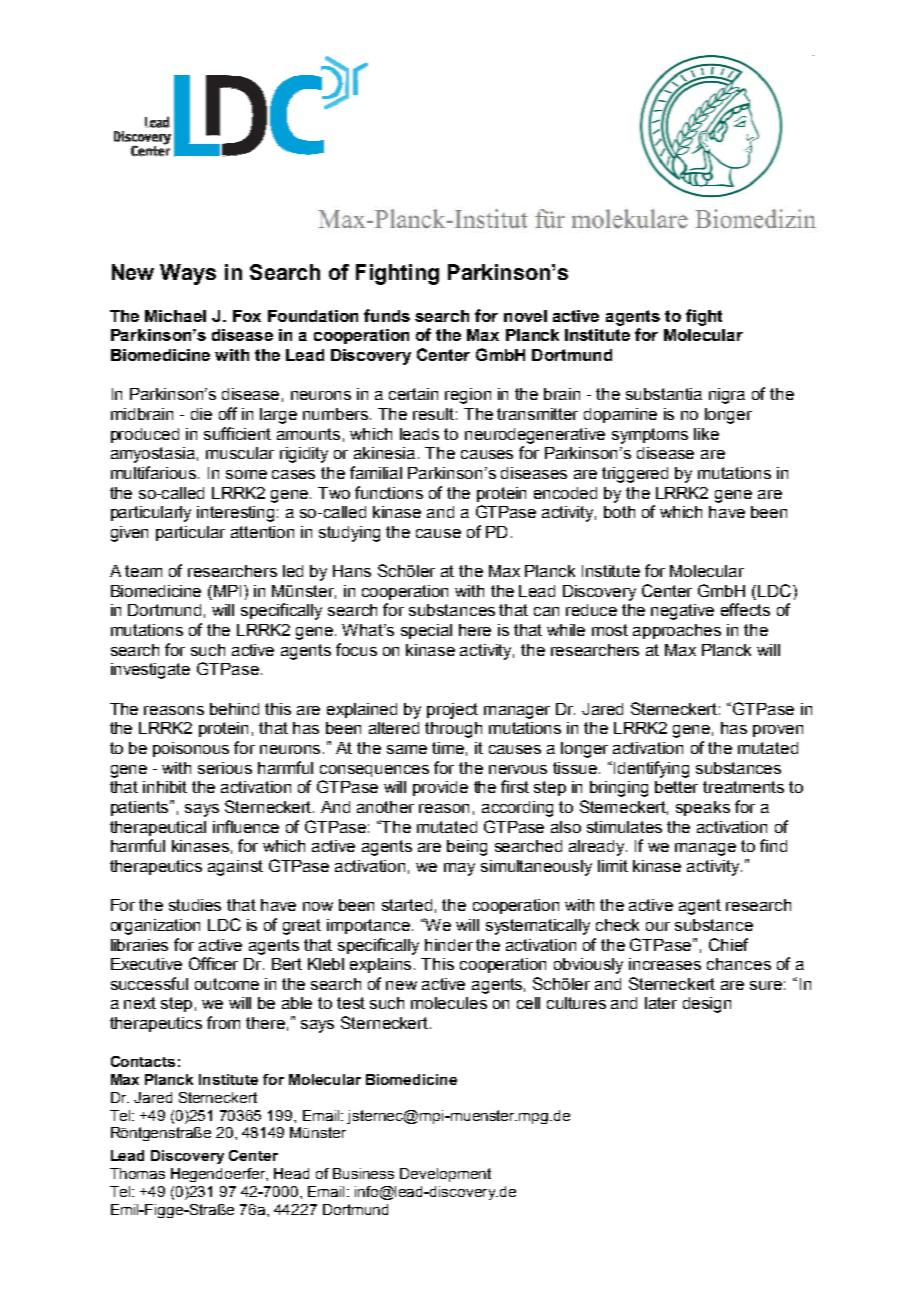 The image size is (924, 1308). What do you see at coordinates (234, 709) in the image?
I see `behind` at bounding box center [234, 709].
